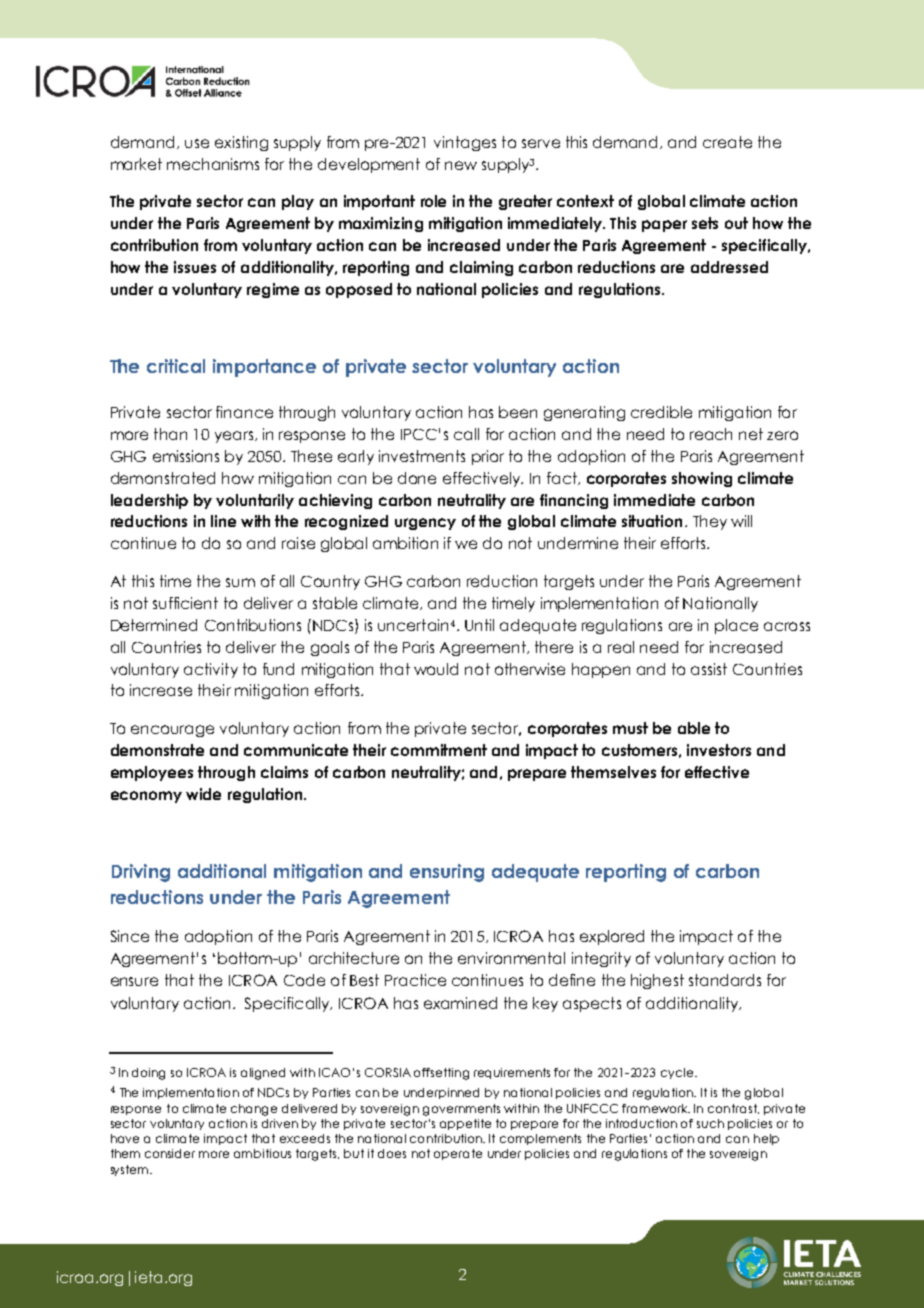 This page has height=1308, width=924. Describe the element at coordinates (417, 478) in the page. I see `done` at that location.
